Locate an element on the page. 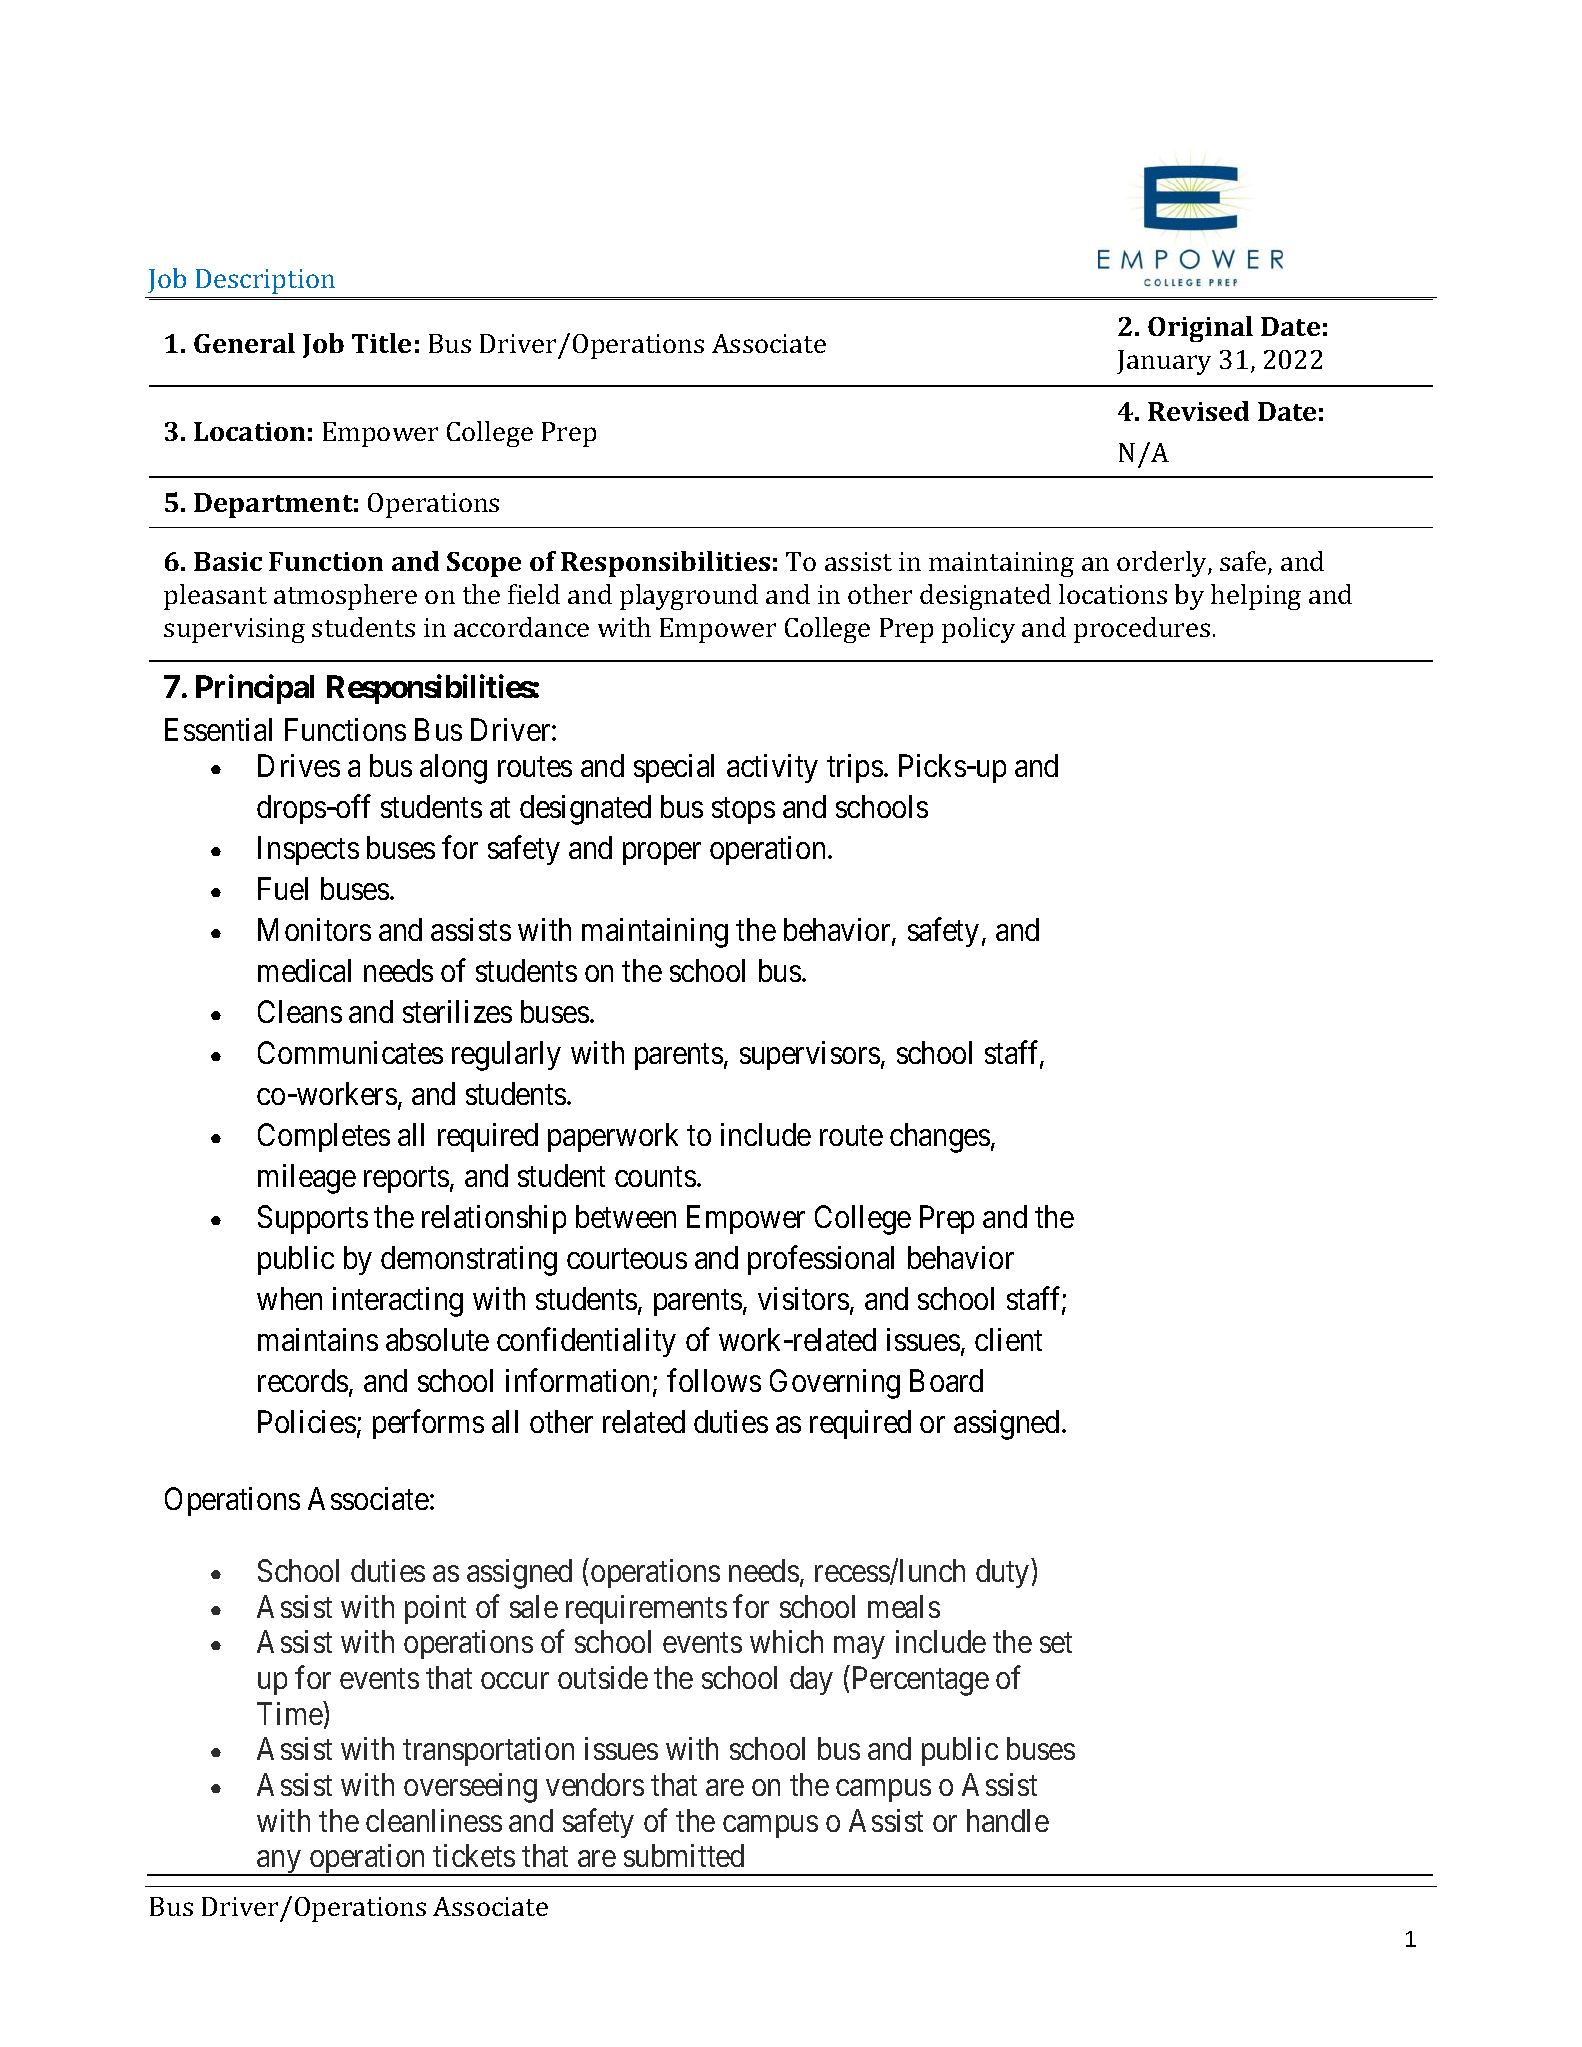 The width and height of the image is (1582, 2047). stops is located at coordinates (743, 811).
